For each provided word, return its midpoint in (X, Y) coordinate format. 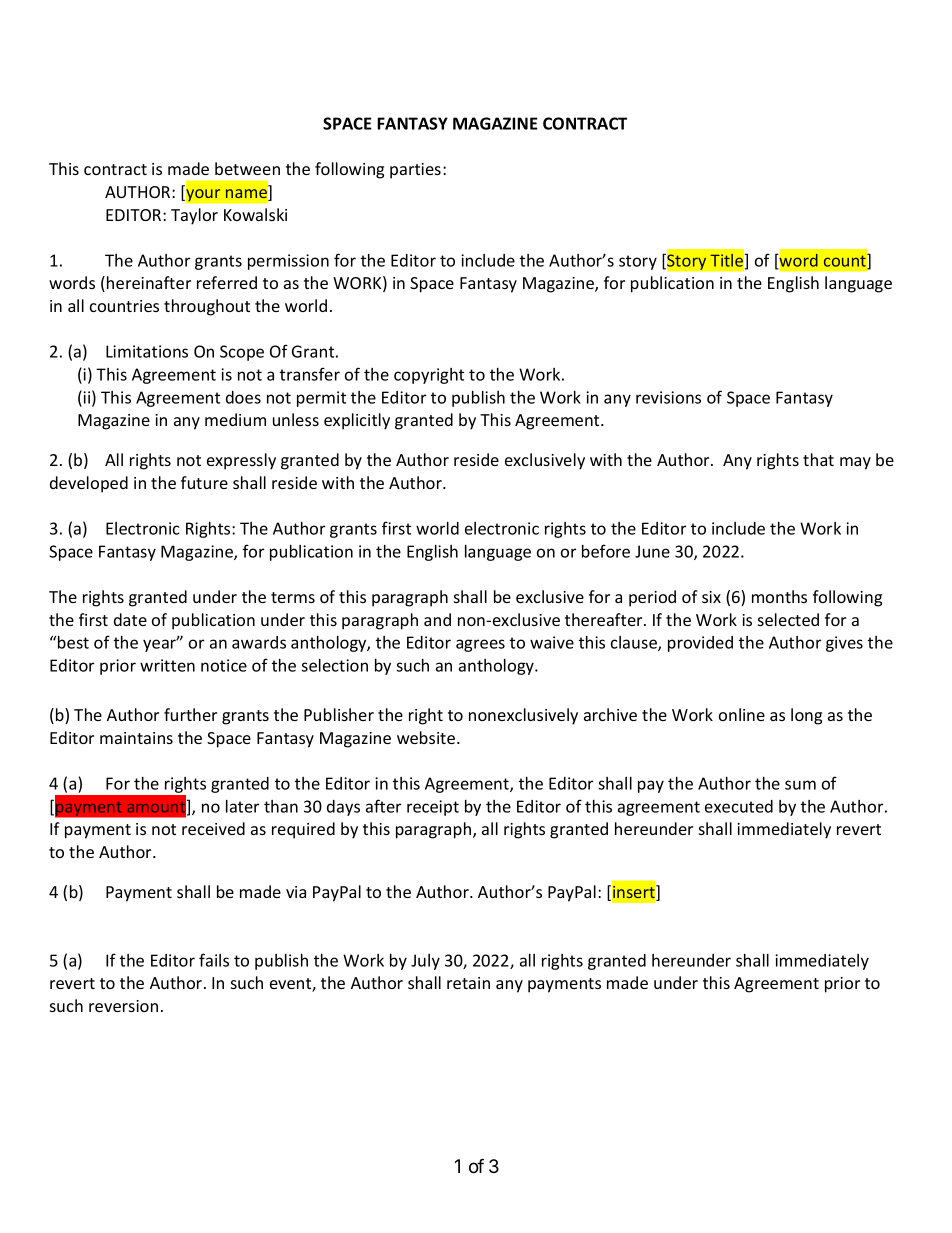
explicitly (357, 421)
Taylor (194, 216)
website (427, 737)
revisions (668, 397)
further (190, 714)
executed (739, 806)
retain (468, 983)
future (204, 482)
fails (214, 960)
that (818, 459)
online (742, 714)
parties (415, 171)
